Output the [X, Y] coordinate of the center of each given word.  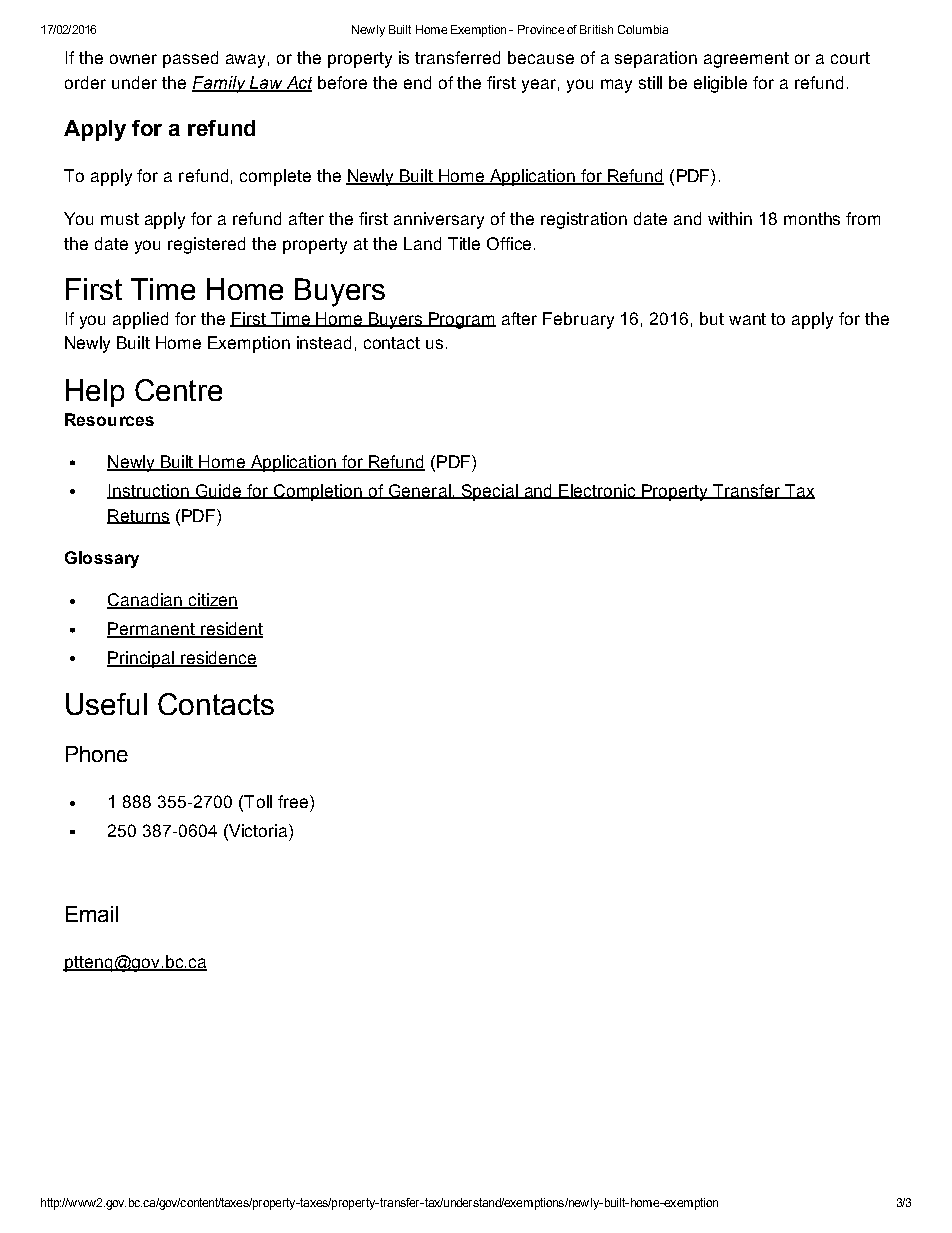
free [294, 801]
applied [140, 320]
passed [190, 59]
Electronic [597, 491]
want [747, 319]
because [541, 57]
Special [490, 492]
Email [92, 914]
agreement [746, 60]
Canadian [145, 601]
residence [217, 658]
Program [461, 320]
